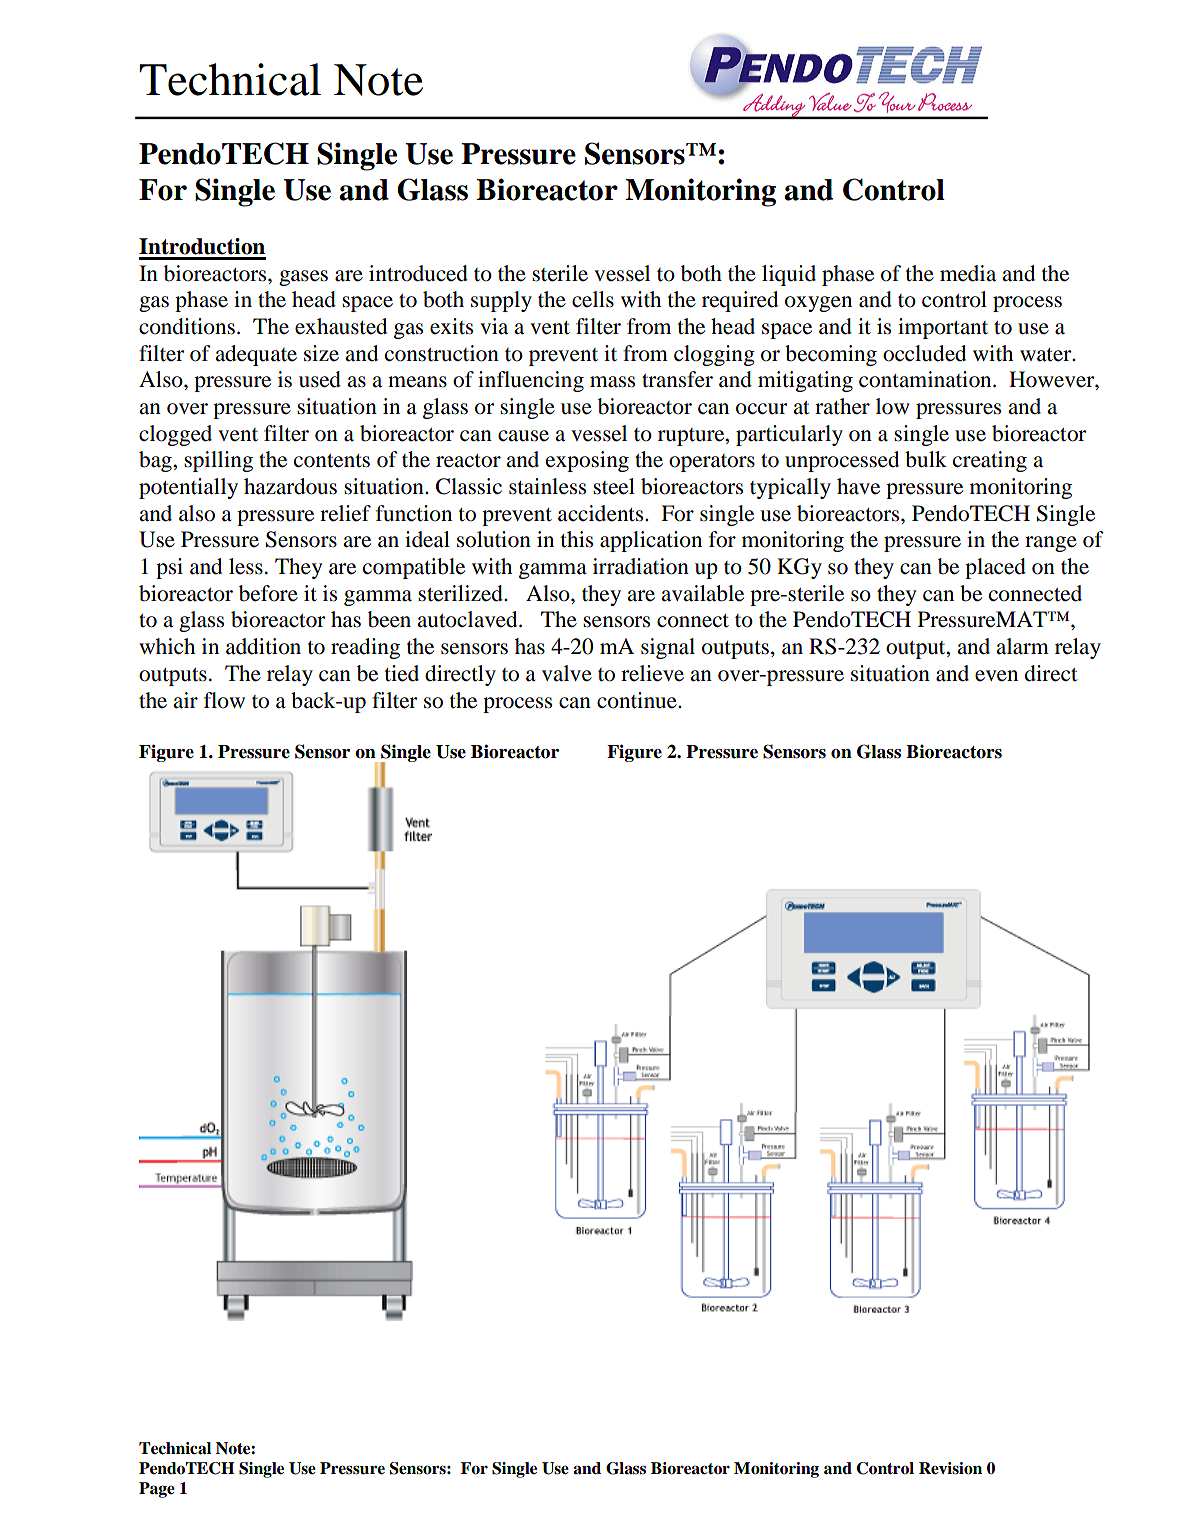 This screenshot has width=1183, height=1531. Describe the element at coordinates (224, 700) in the screenshot. I see `flow` at that location.
